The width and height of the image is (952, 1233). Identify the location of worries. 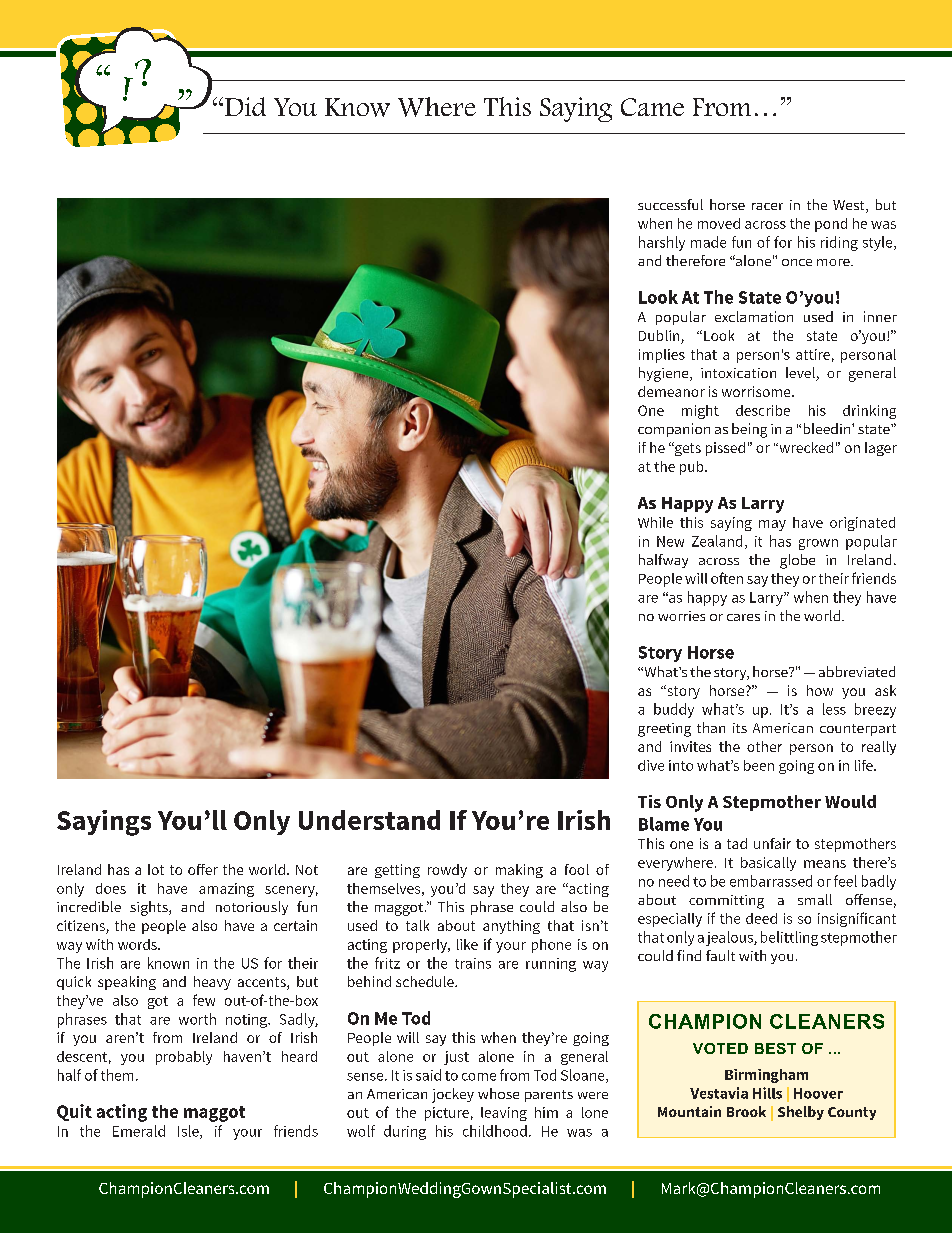
(681, 616).
